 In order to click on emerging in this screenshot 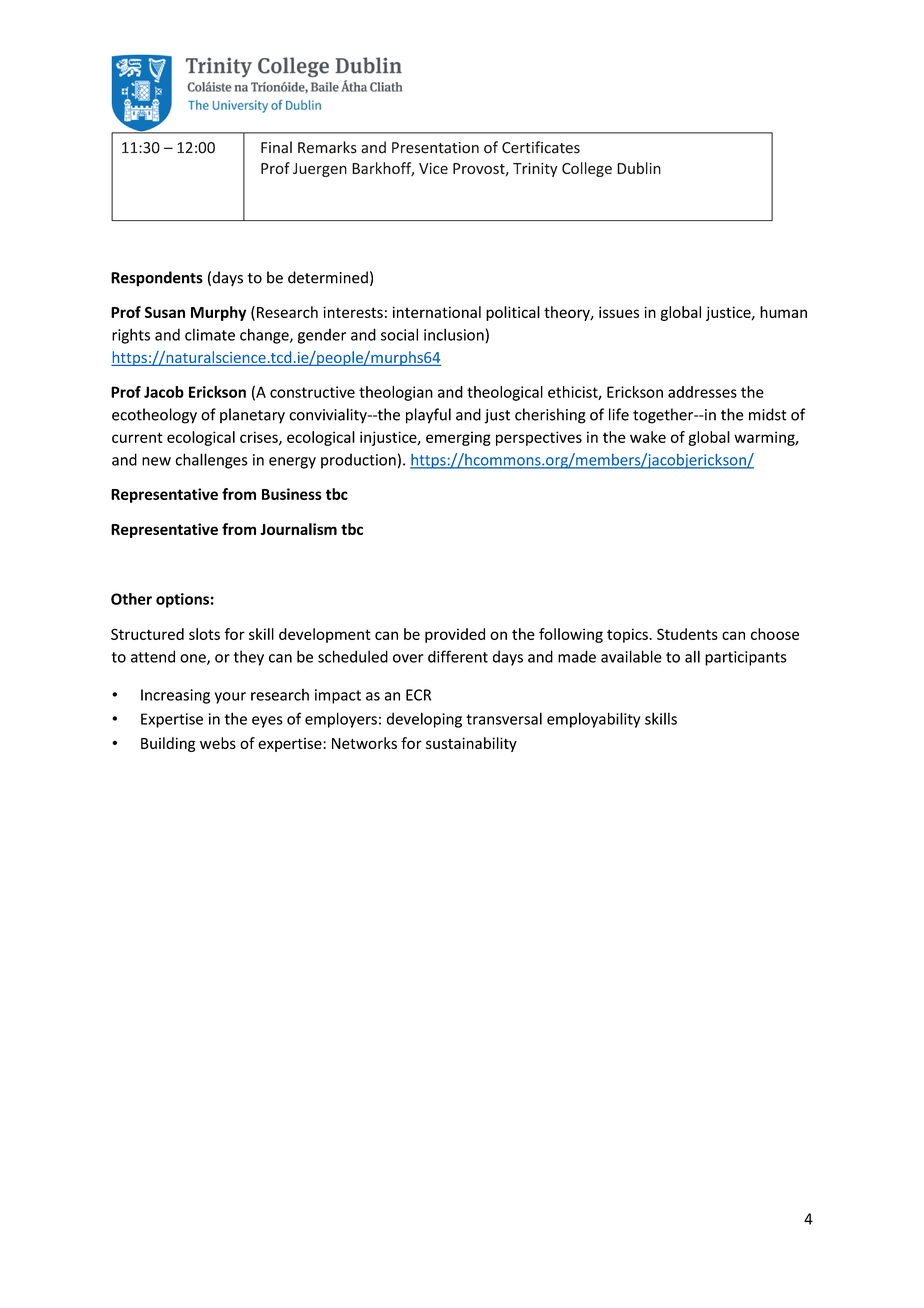, I will do `click(458, 438)`.
